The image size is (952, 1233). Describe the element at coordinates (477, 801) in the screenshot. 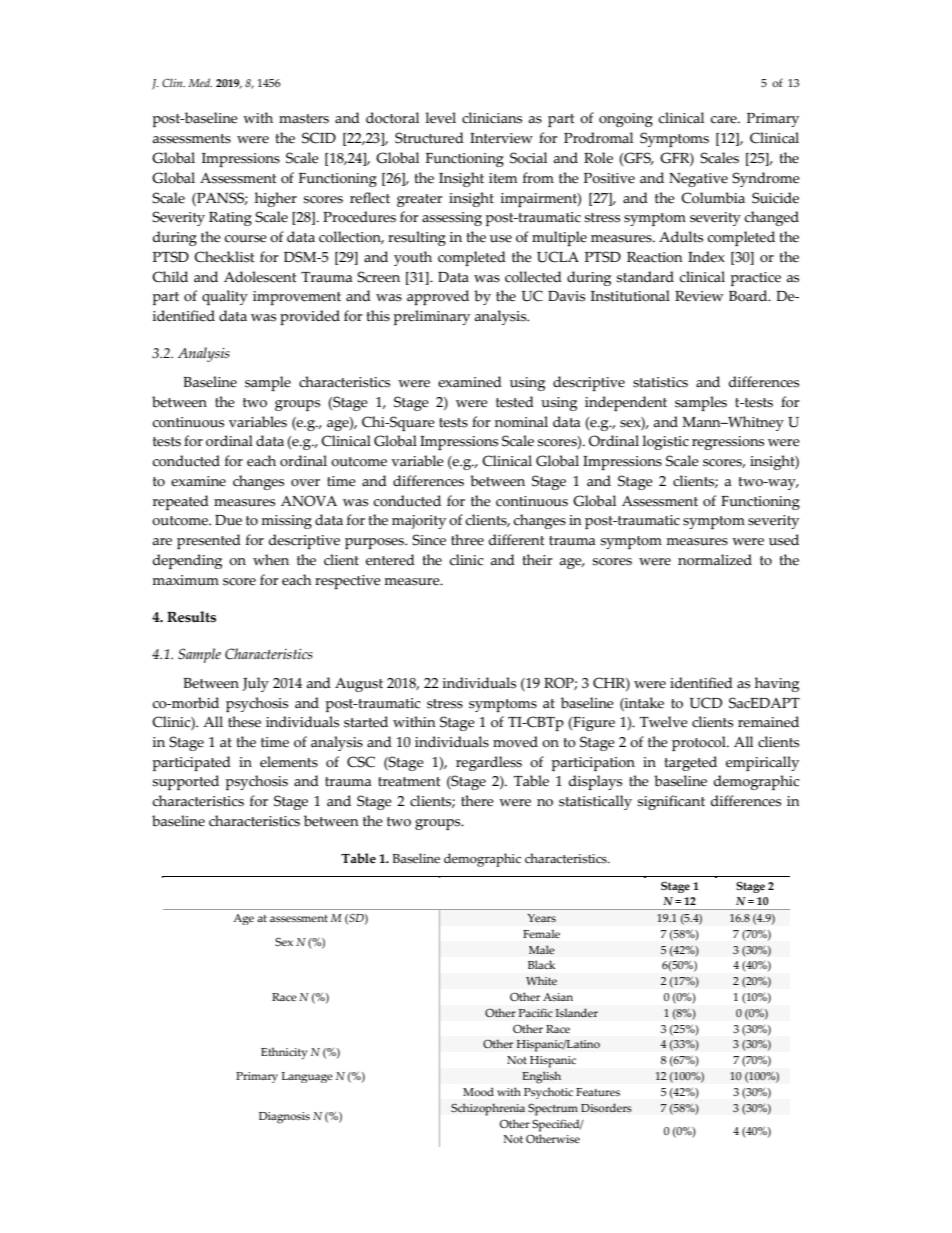

I see `there` at that location.
